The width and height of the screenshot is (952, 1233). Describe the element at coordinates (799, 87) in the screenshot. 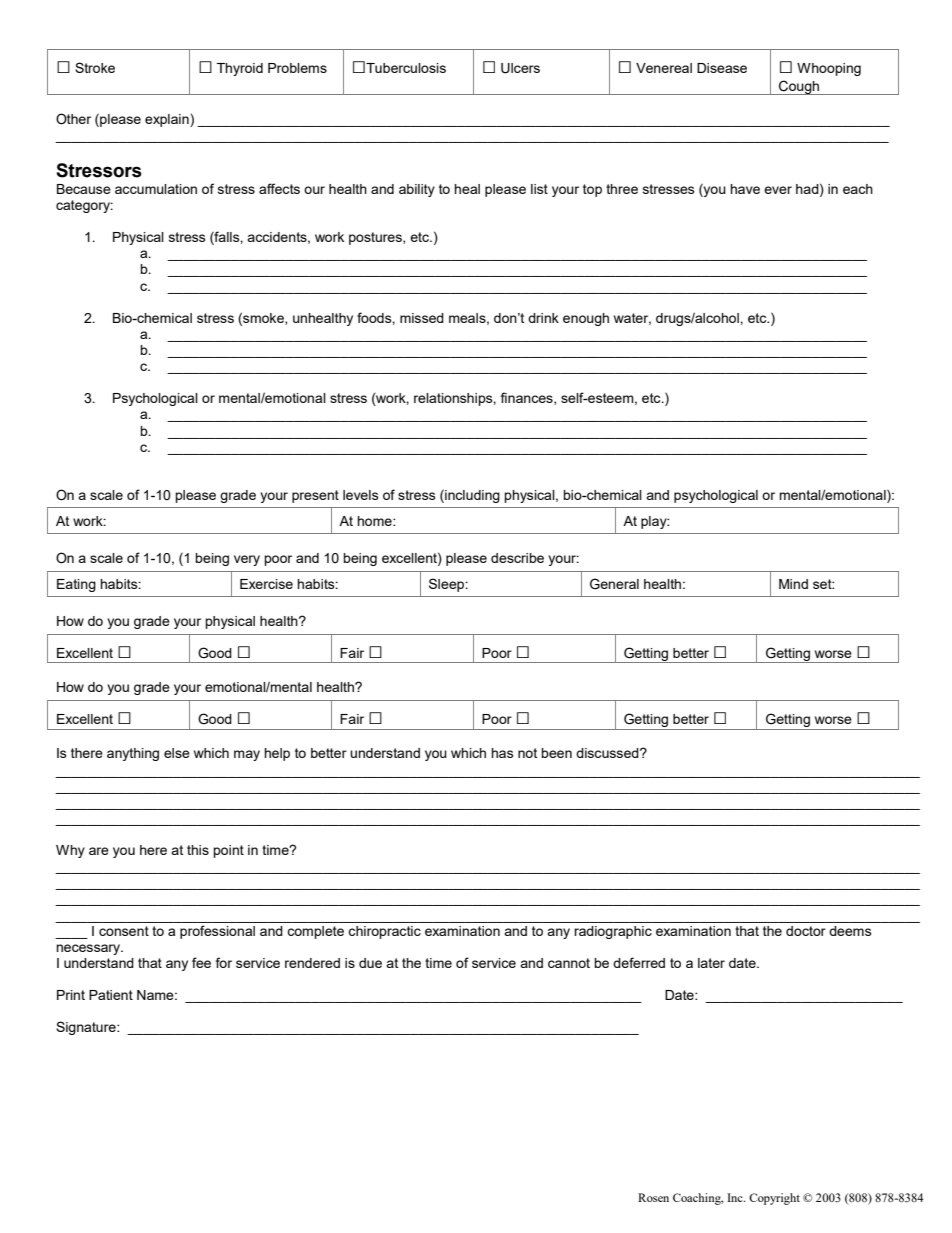

I see `Cough` at that location.
